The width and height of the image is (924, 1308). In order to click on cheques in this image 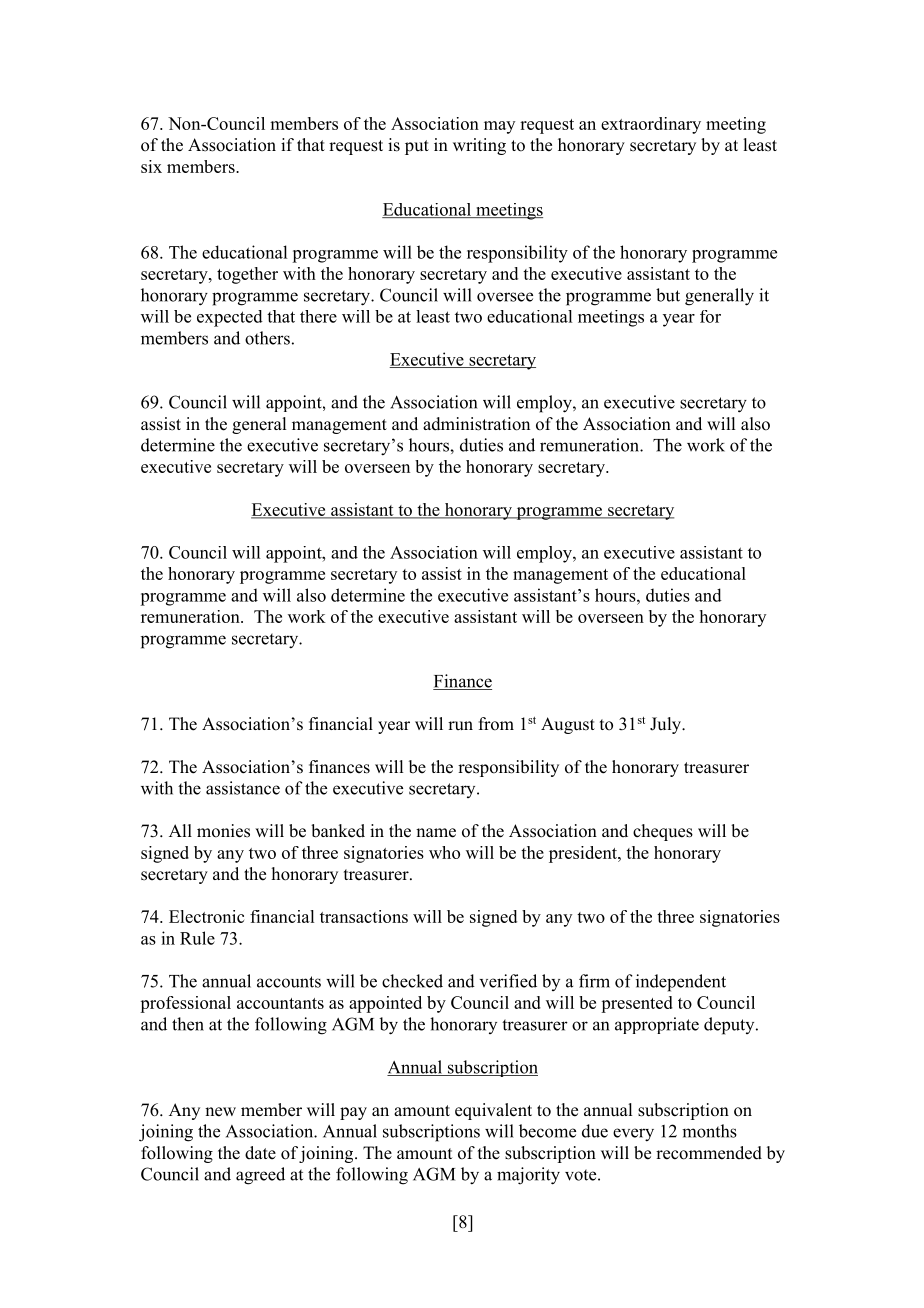, I will do `click(663, 832)`.
